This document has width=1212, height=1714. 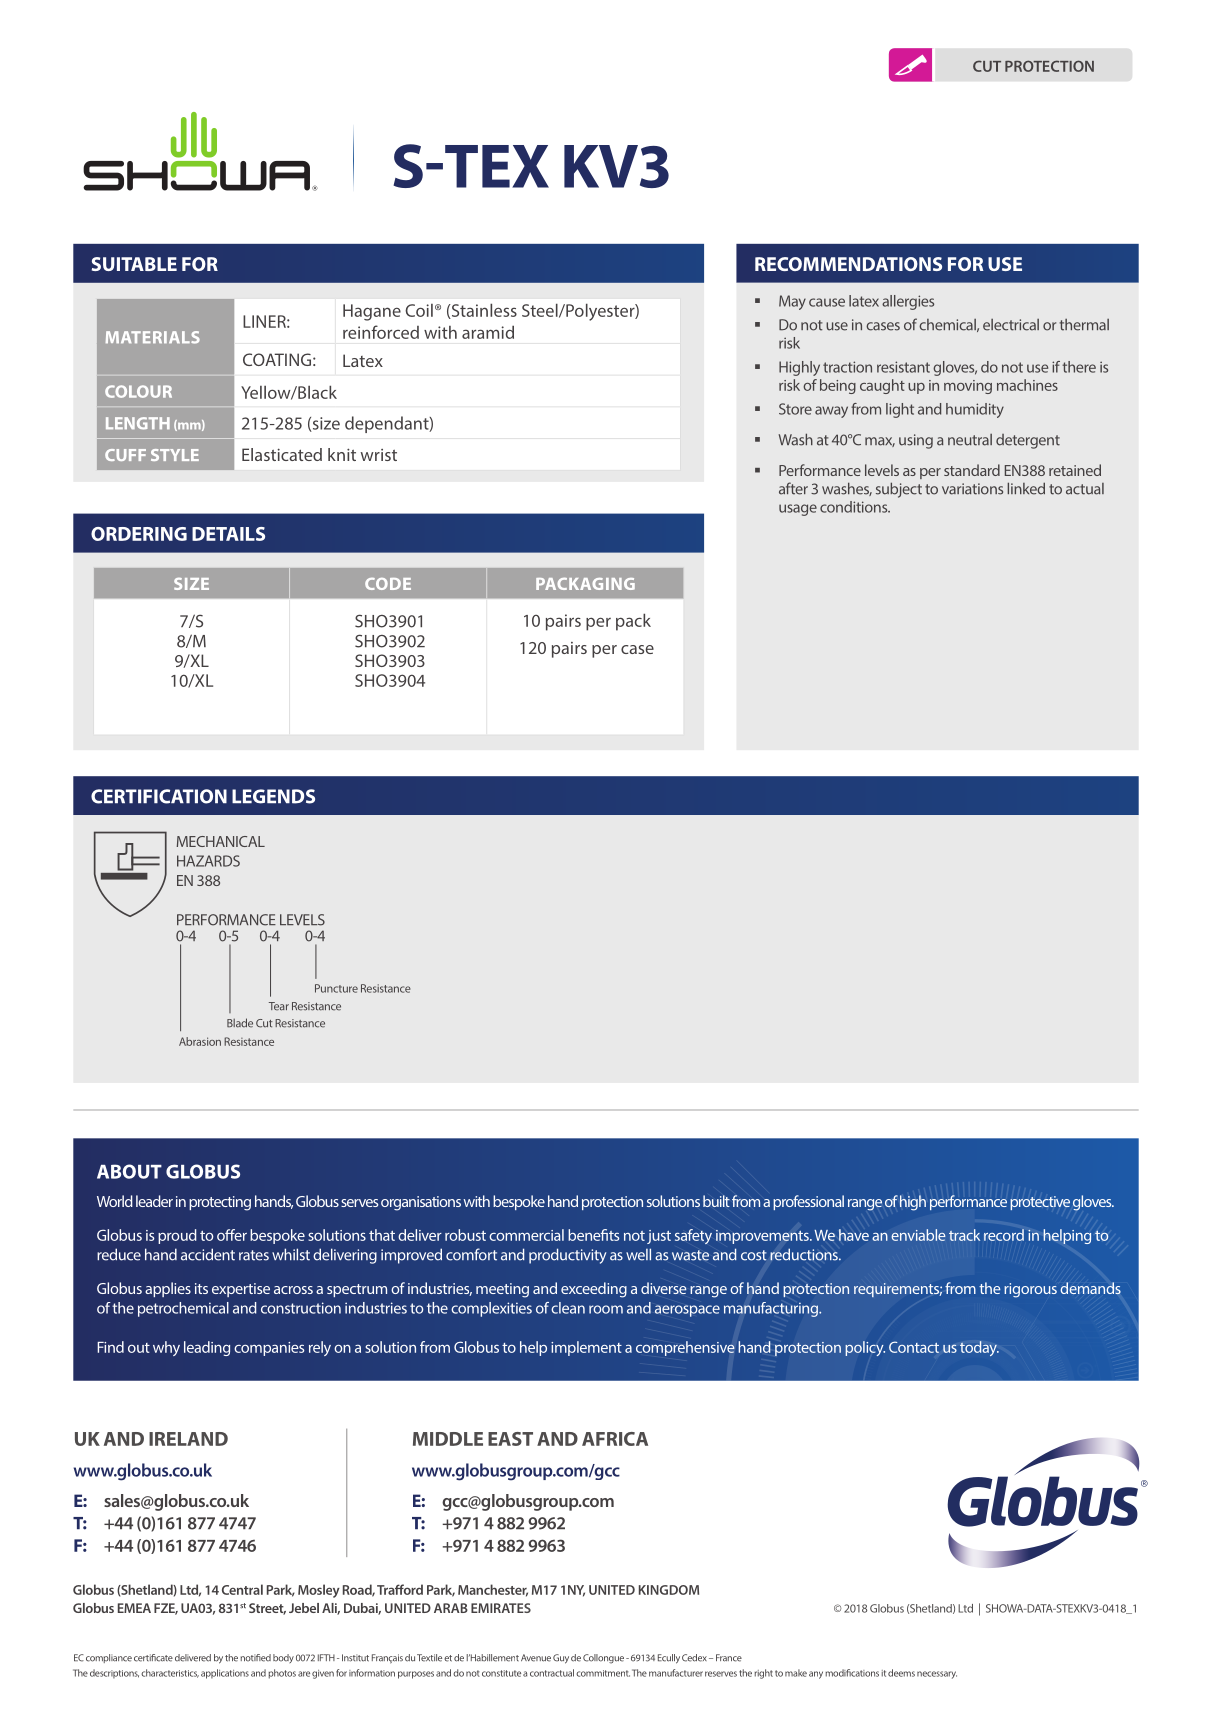 What do you see at coordinates (1011, 325) in the document?
I see `electrical` at bounding box center [1011, 325].
